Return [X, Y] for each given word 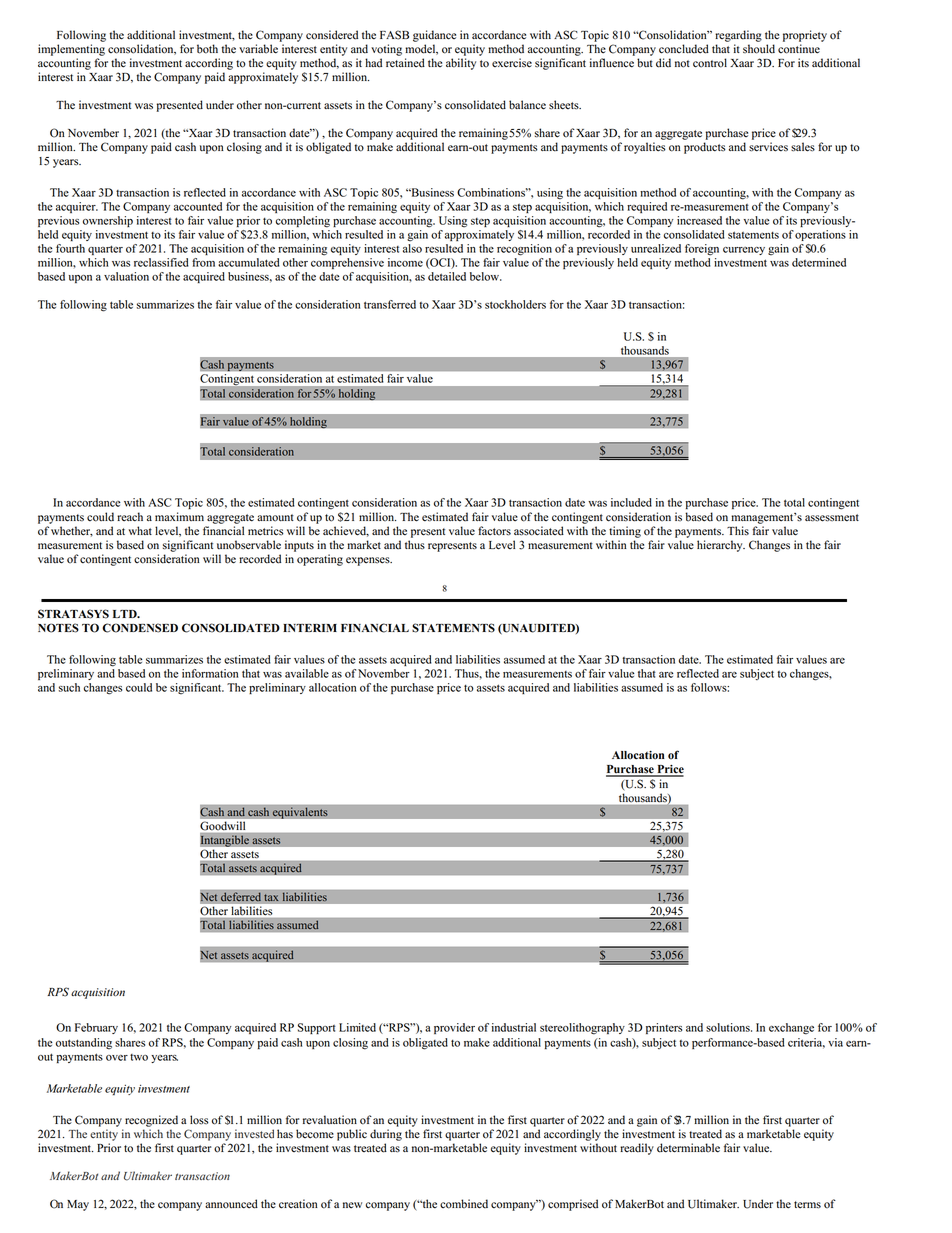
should [759, 49]
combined [464, 1204]
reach [130, 517]
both [207, 49]
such [69, 687]
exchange [791, 1029]
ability [461, 64]
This [738, 531]
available [307, 673]
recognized [151, 1121]
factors [494, 531]
